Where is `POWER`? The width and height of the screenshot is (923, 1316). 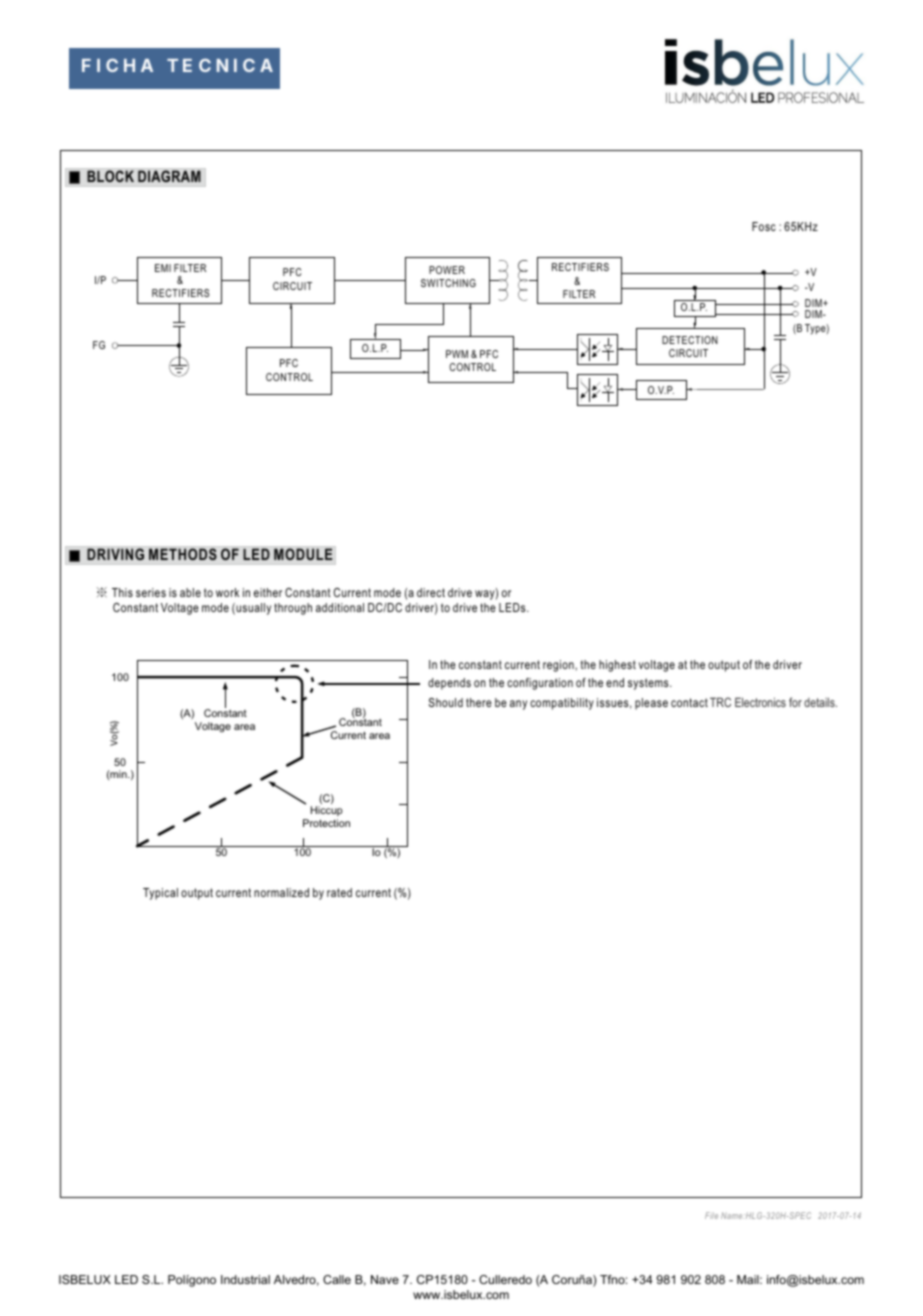
POWER is located at coordinates (447, 270).
